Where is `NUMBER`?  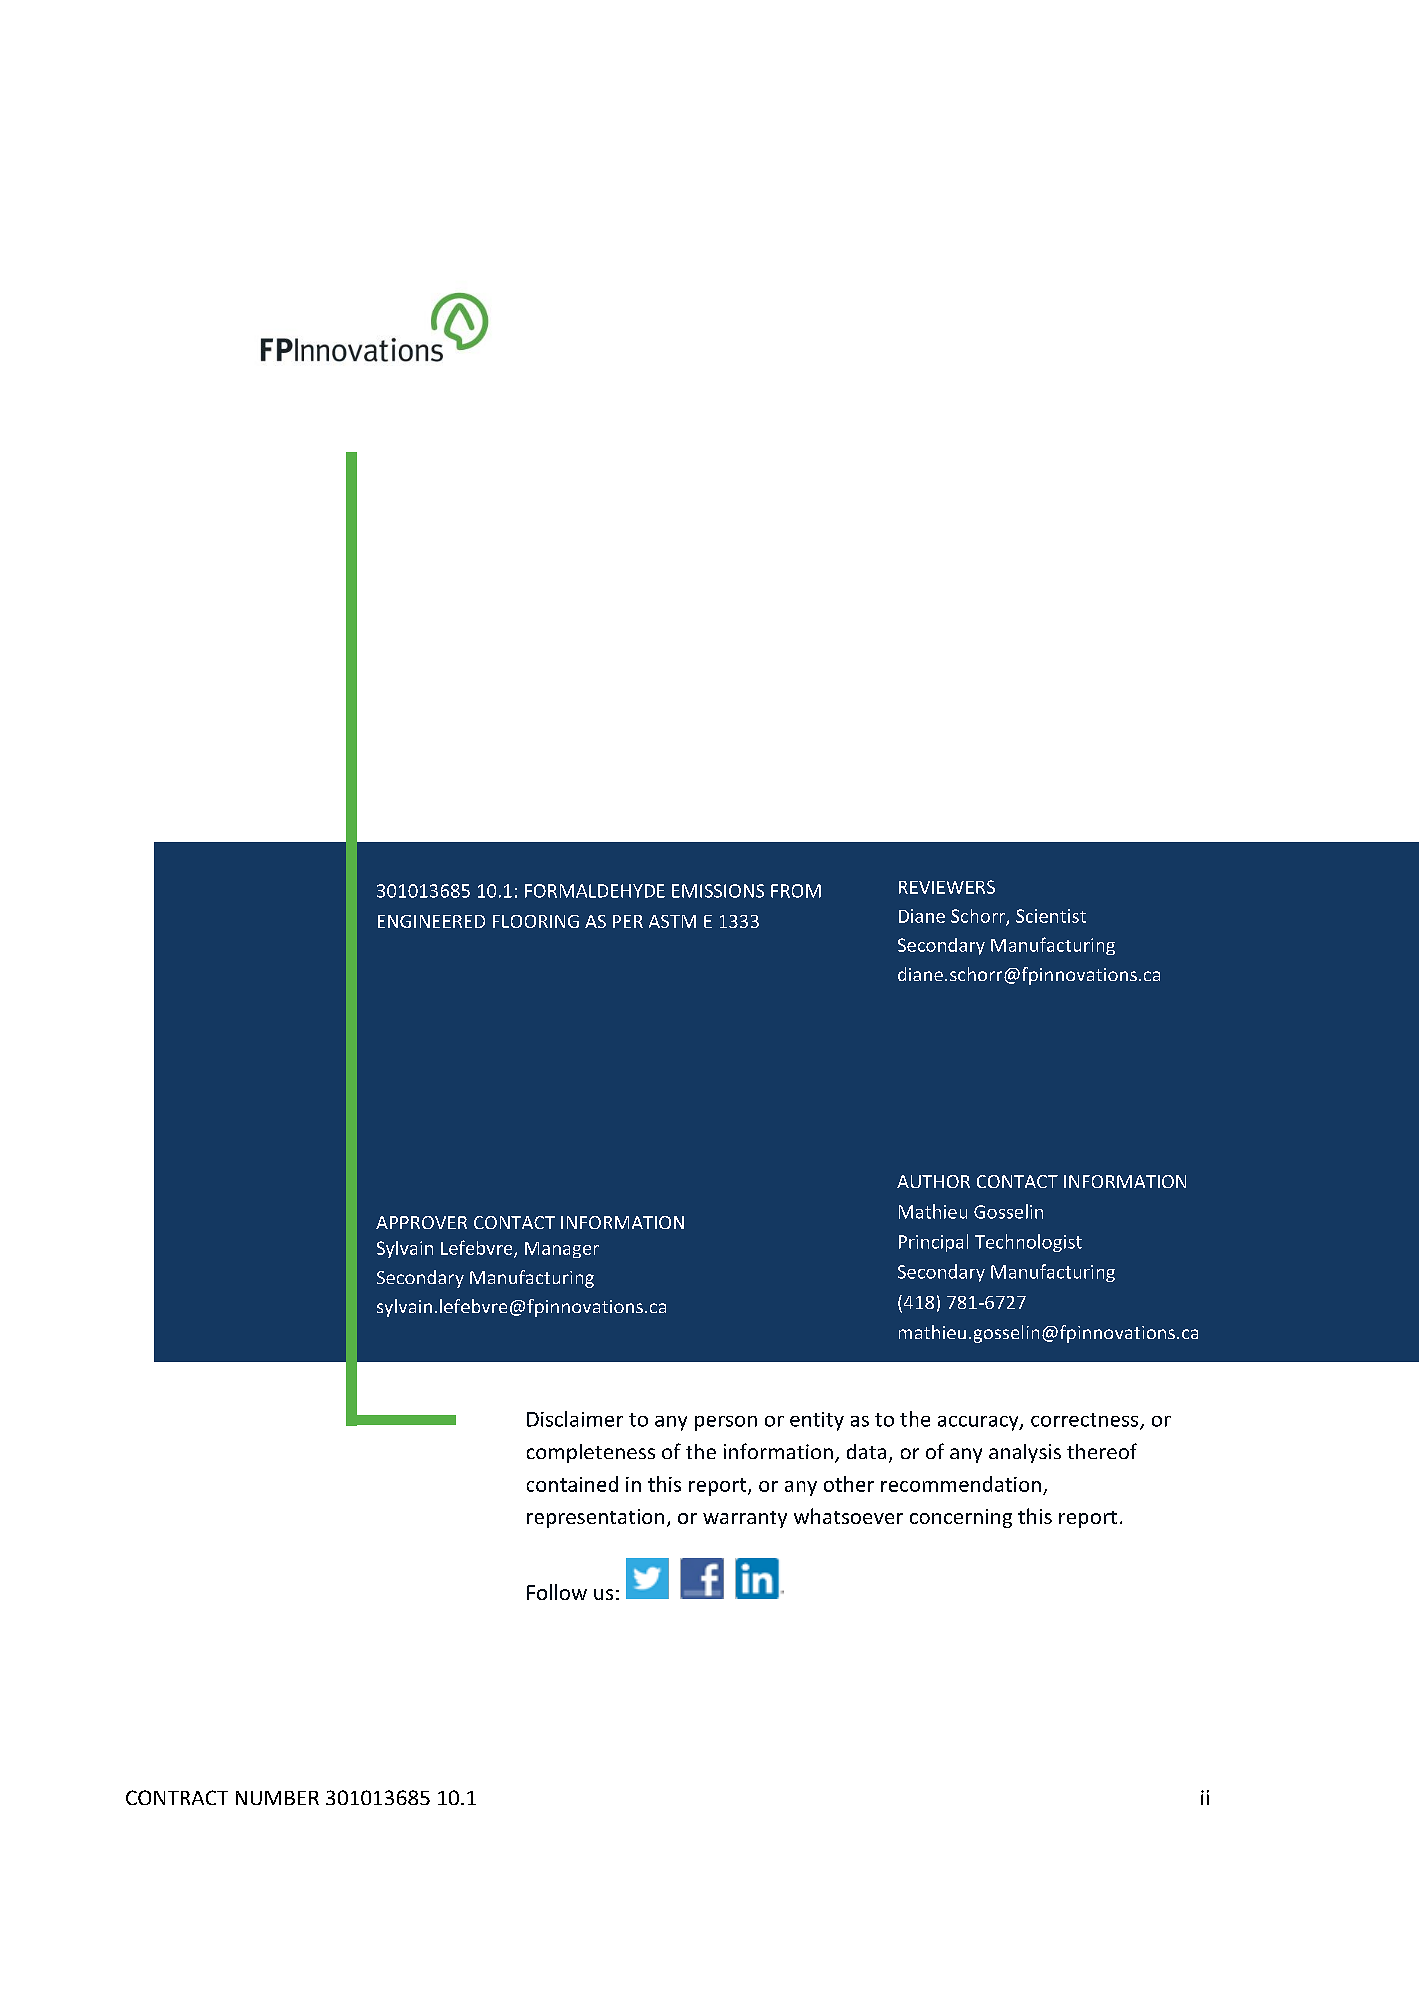 NUMBER is located at coordinates (277, 1798).
